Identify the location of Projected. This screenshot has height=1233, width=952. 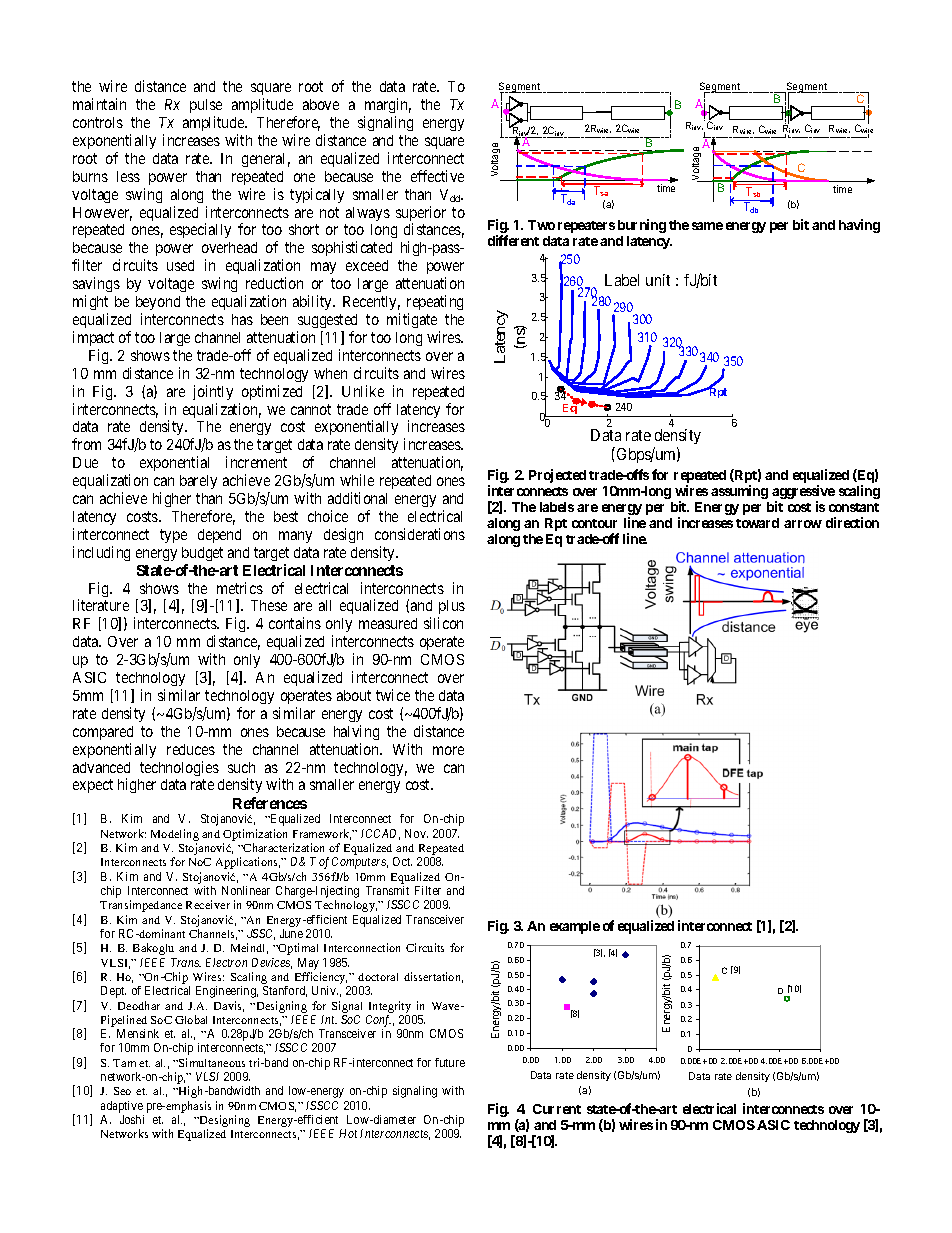
(557, 476).
